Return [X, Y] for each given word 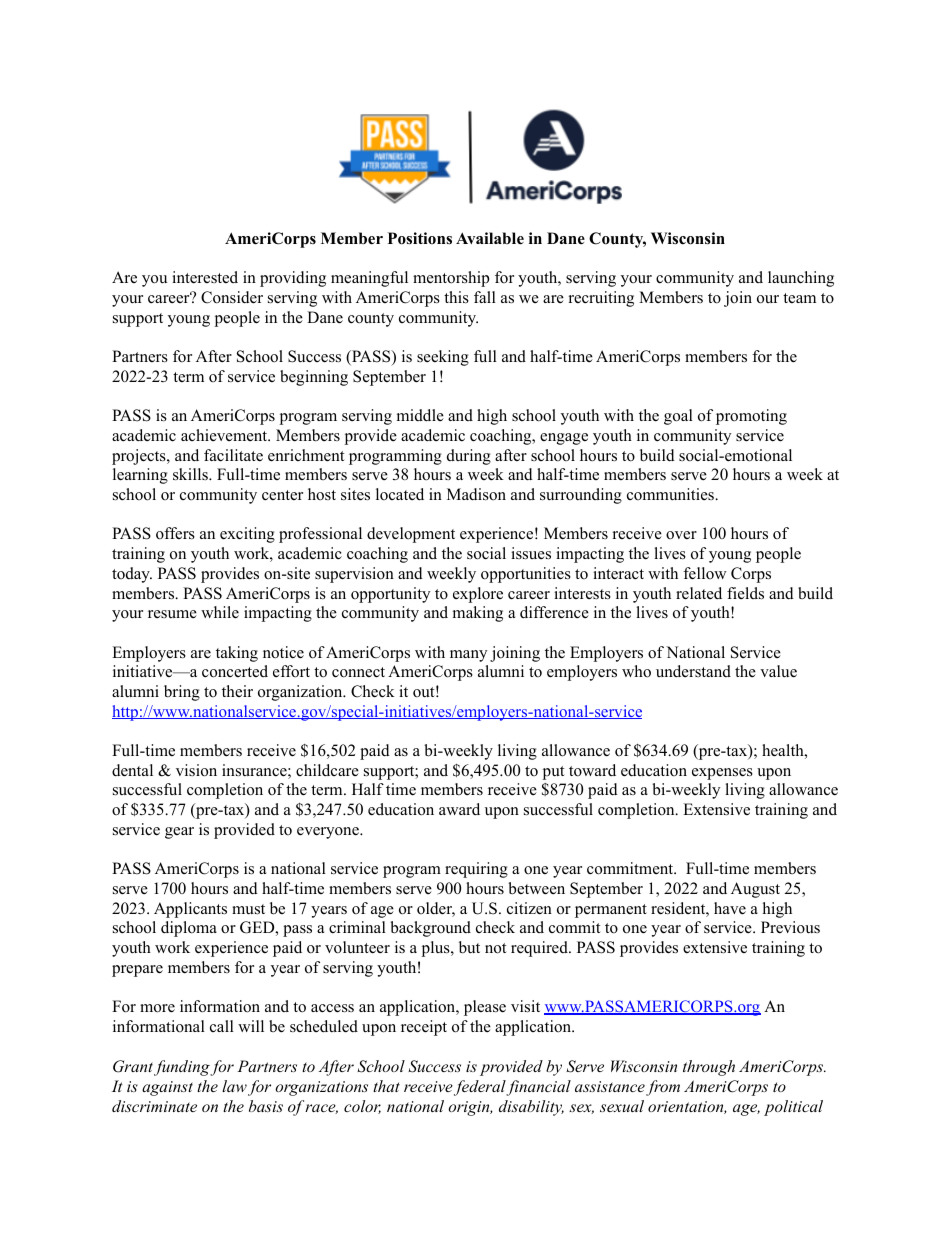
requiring [476, 870]
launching [801, 279]
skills [191, 474]
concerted [235, 671]
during [469, 457]
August [755, 890]
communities [672, 494]
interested [205, 277]
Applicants [190, 910]
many [468, 656]
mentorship [451, 279]
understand [693, 671]
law [234, 1086]
